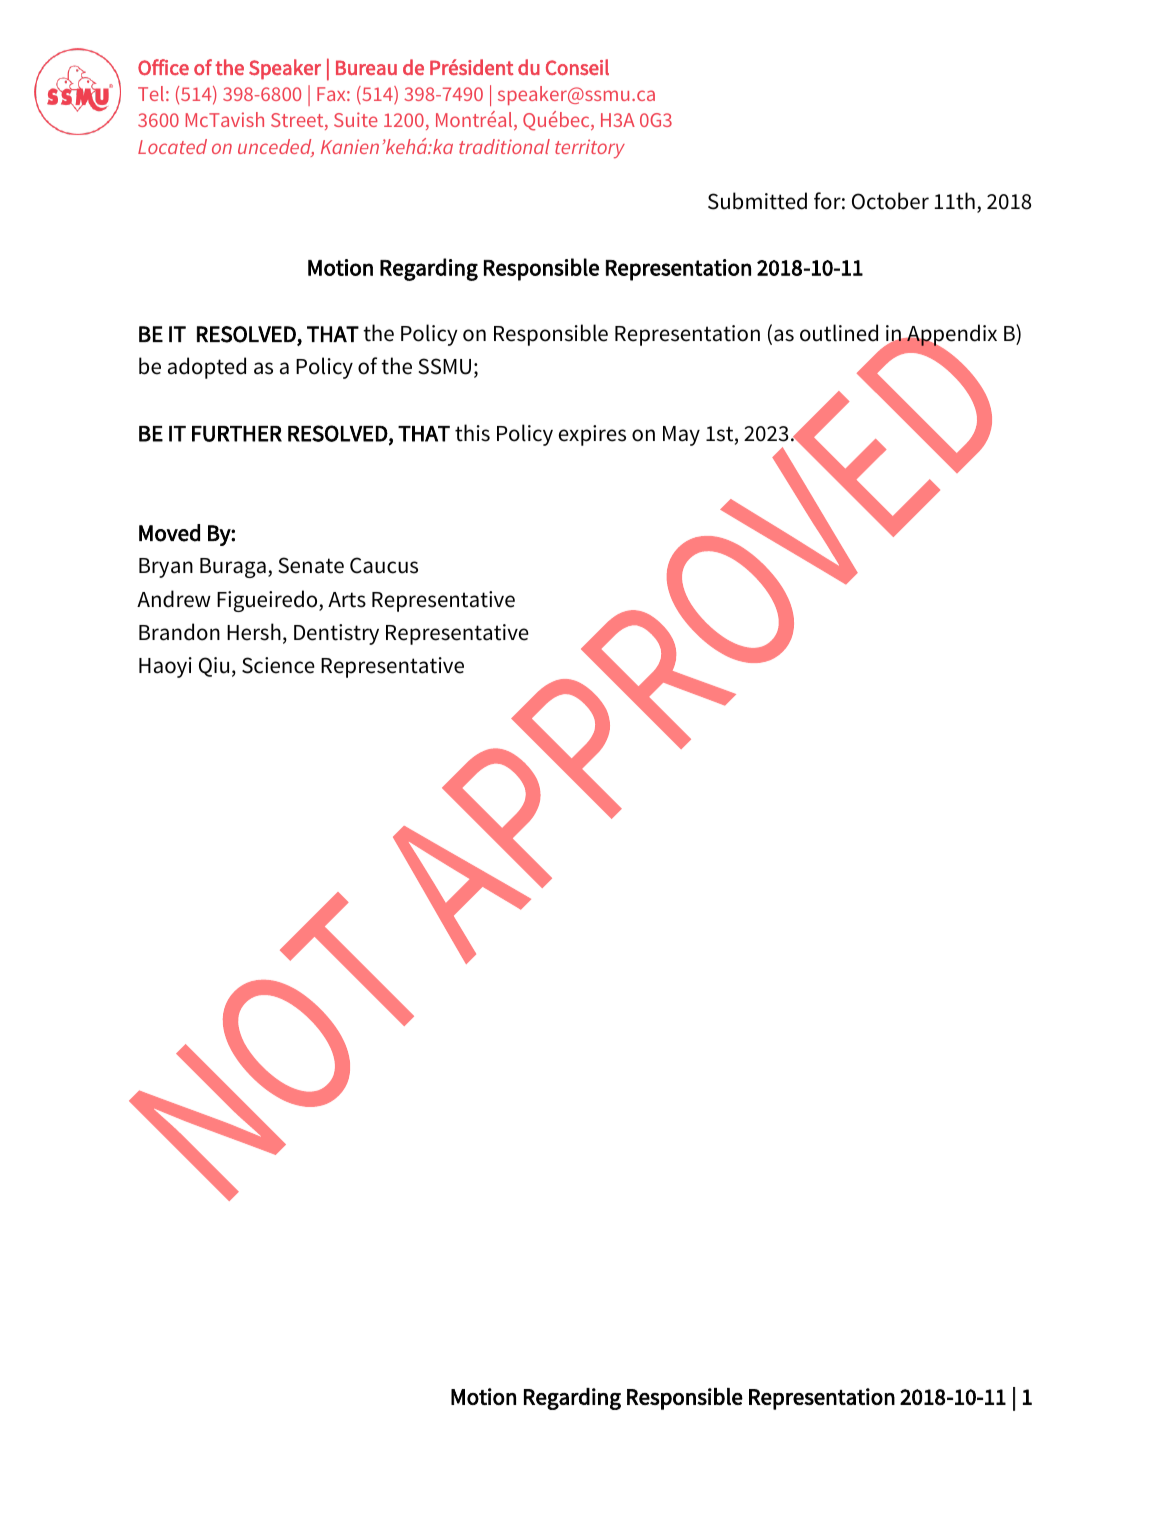  Describe the element at coordinates (681, 436) in the screenshot. I see `May` at that location.
